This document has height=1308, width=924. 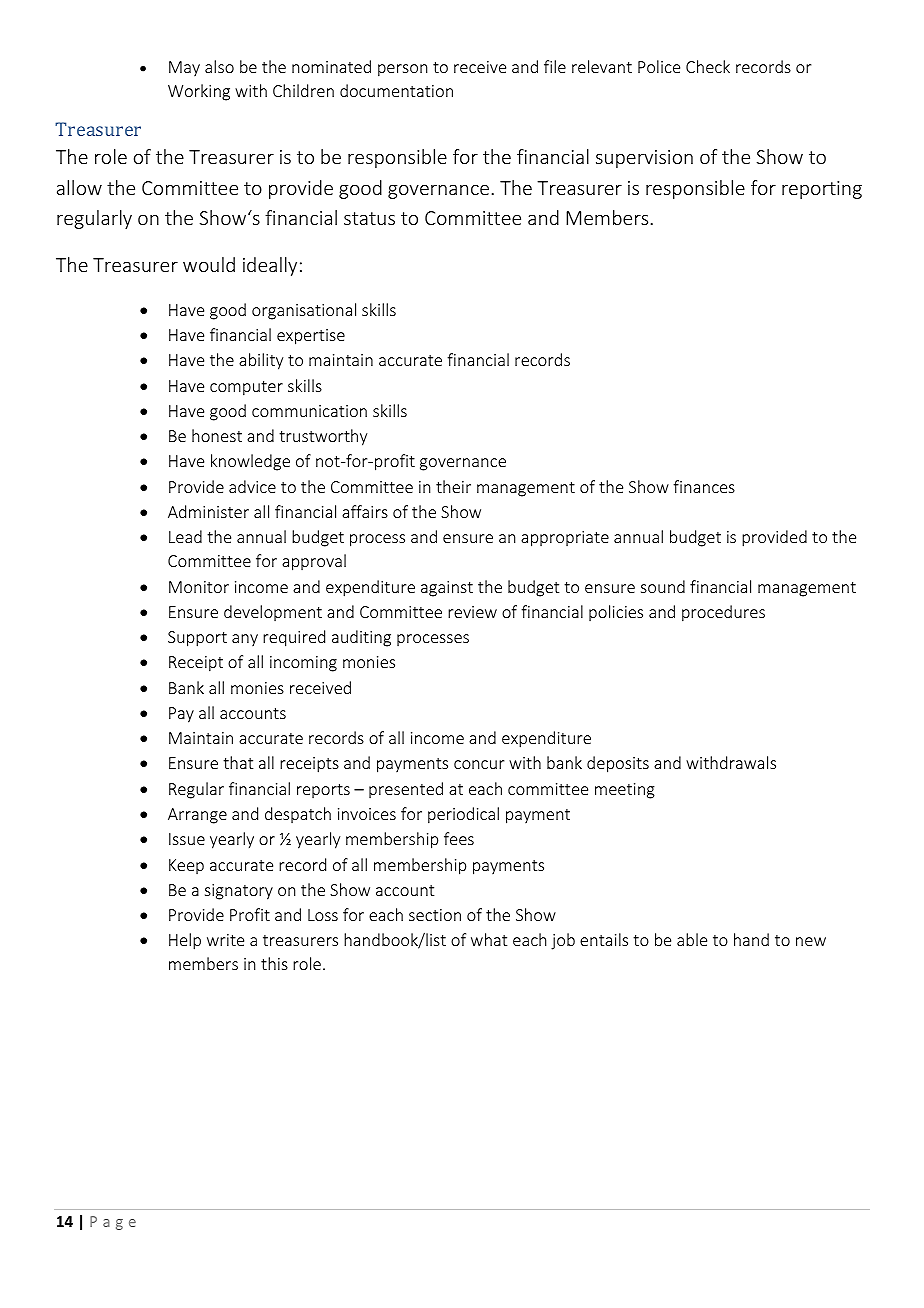 What do you see at coordinates (311, 337) in the document?
I see `expertise` at bounding box center [311, 337].
